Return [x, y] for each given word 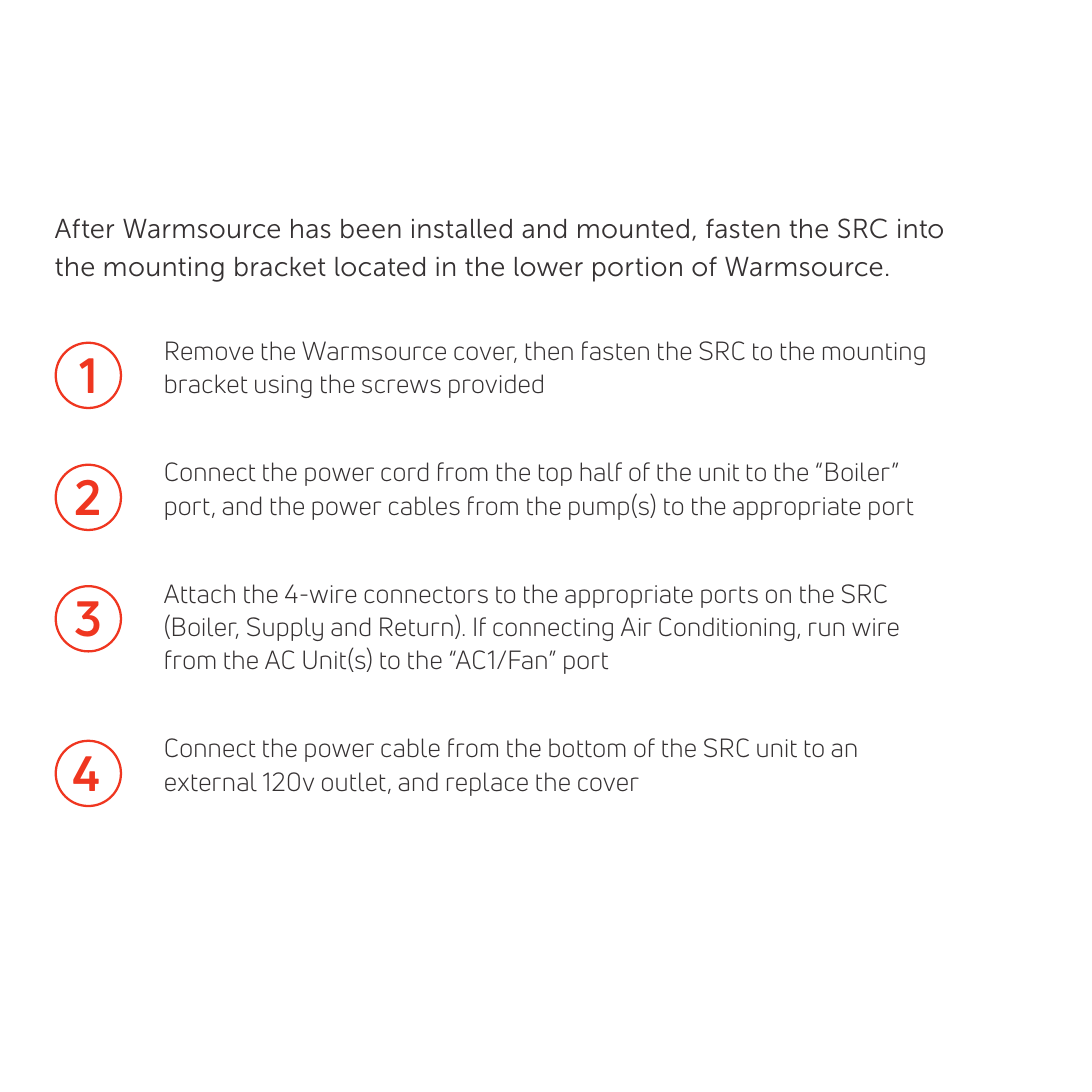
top [555, 475]
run [826, 629]
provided [496, 386]
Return [416, 627]
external [211, 782]
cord [404, 472]
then [549, 351]
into [920, 229]
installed [462, 229]
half [601, 472]
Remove [209, 351]
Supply [285, 629]
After [84, 228]
